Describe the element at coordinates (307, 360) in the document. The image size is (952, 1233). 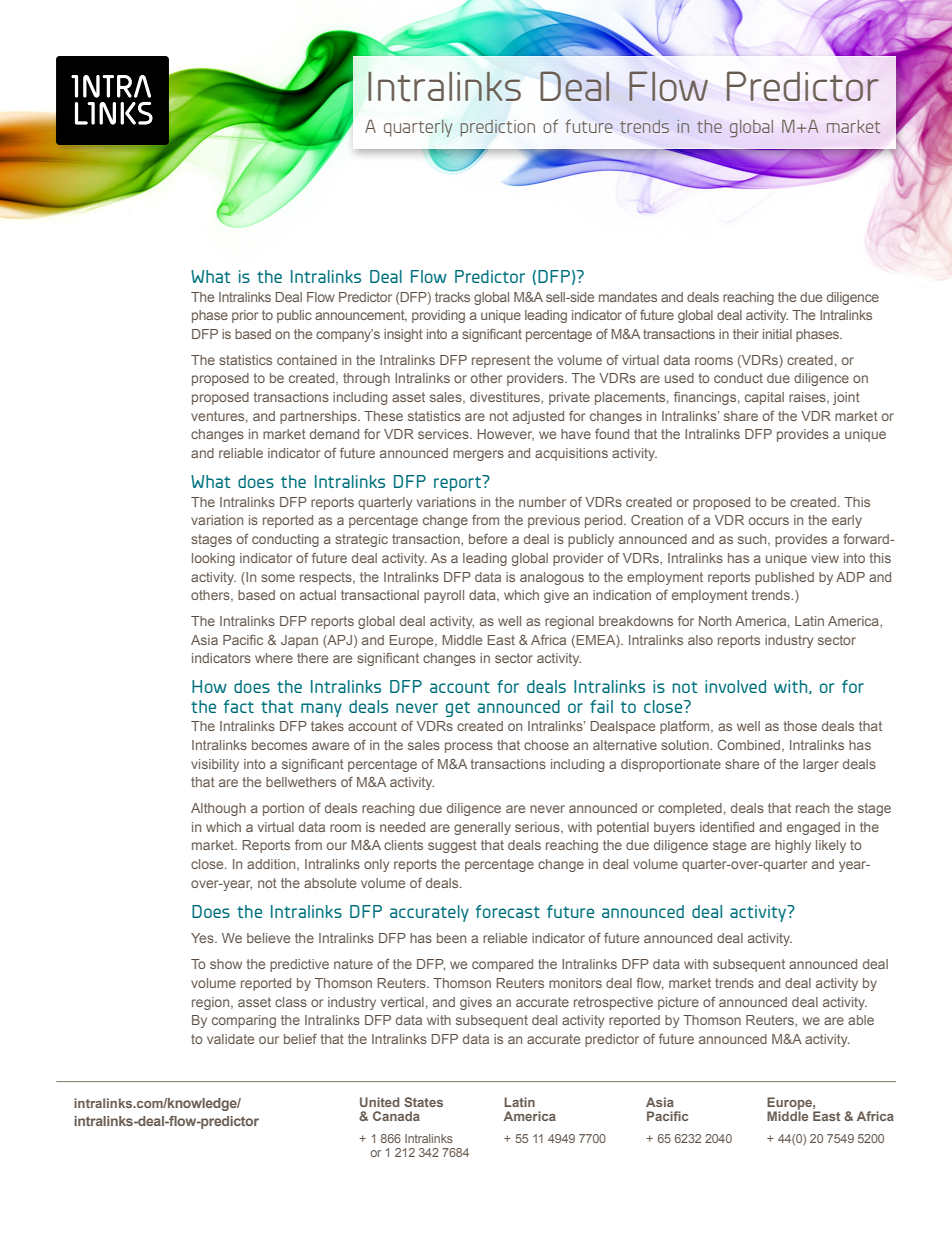
I see `contained` at that location.
